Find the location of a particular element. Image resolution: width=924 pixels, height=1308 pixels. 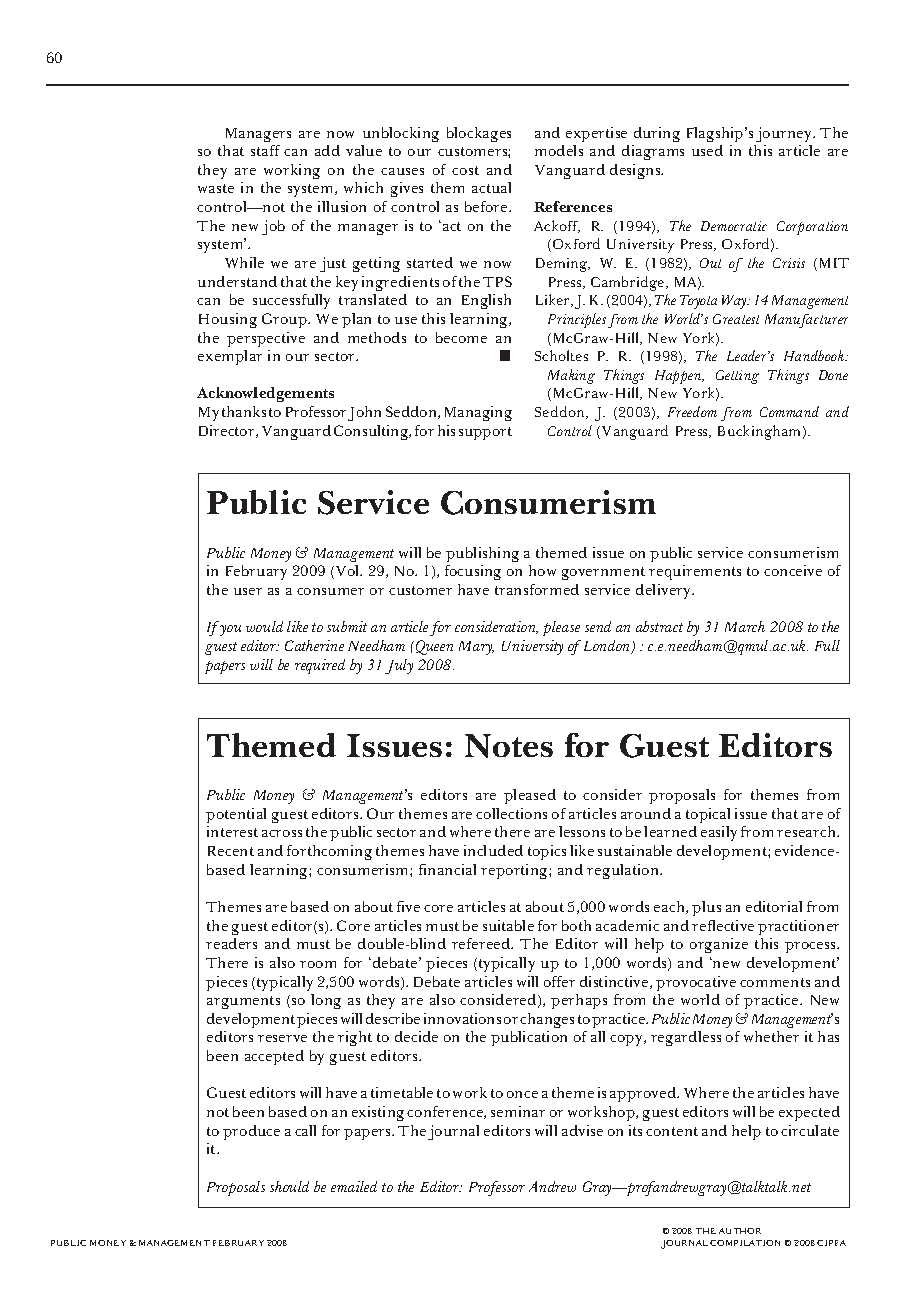

Vol is located at coordinates (347, 572).
